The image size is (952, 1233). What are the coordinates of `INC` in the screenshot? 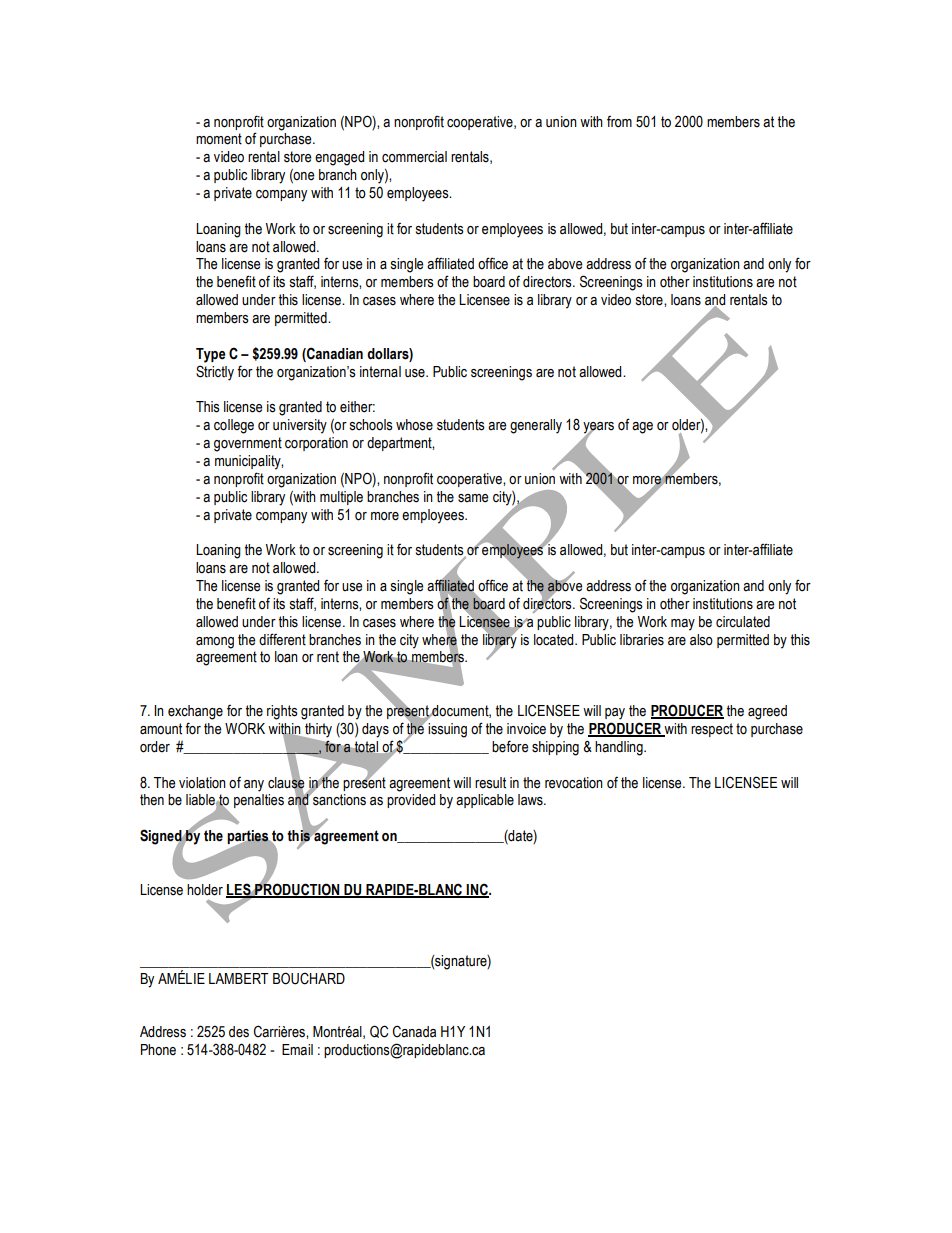 It's located at (477, 890).
